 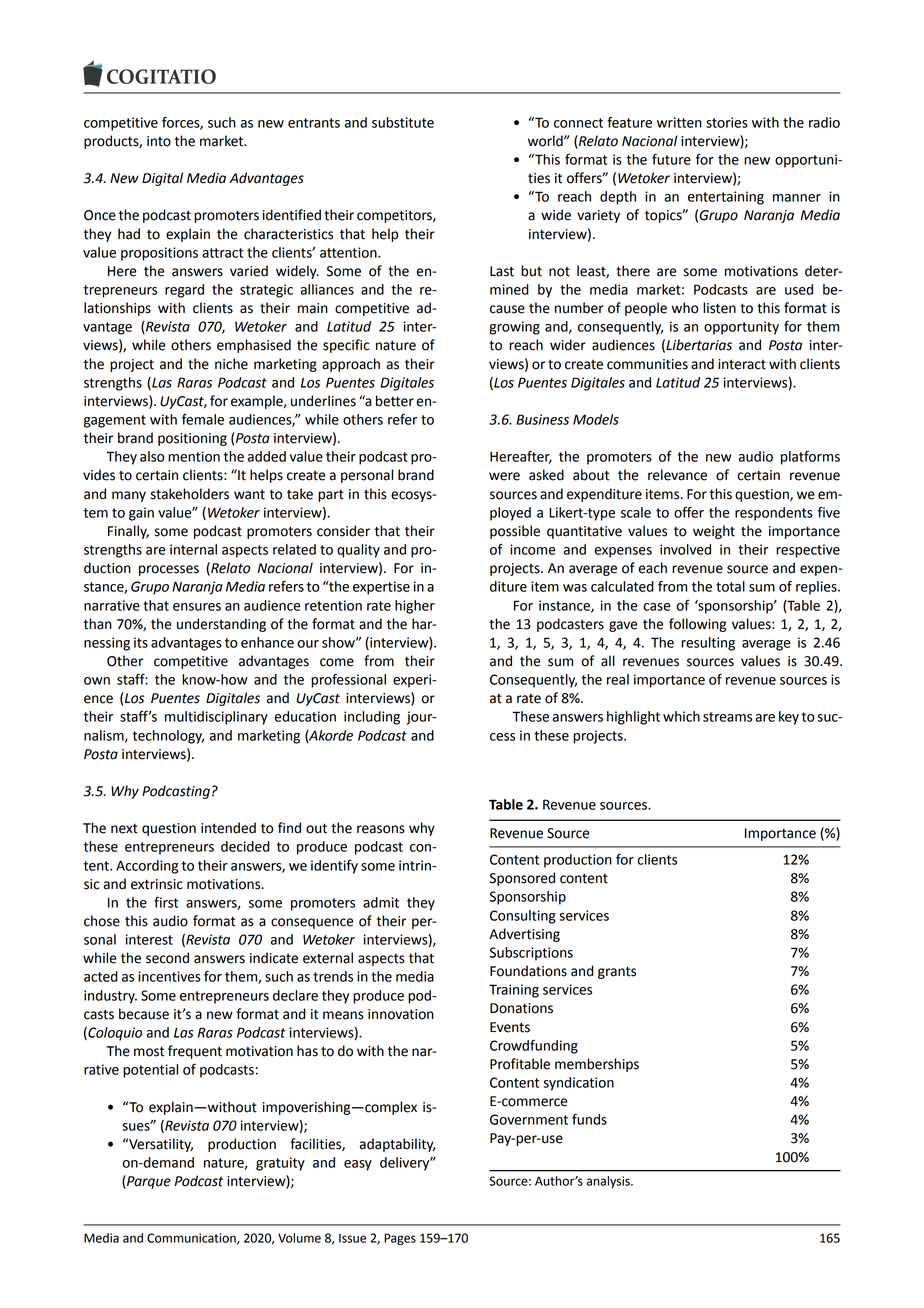 I want to click on ensures, so click(x=197, y=607).
